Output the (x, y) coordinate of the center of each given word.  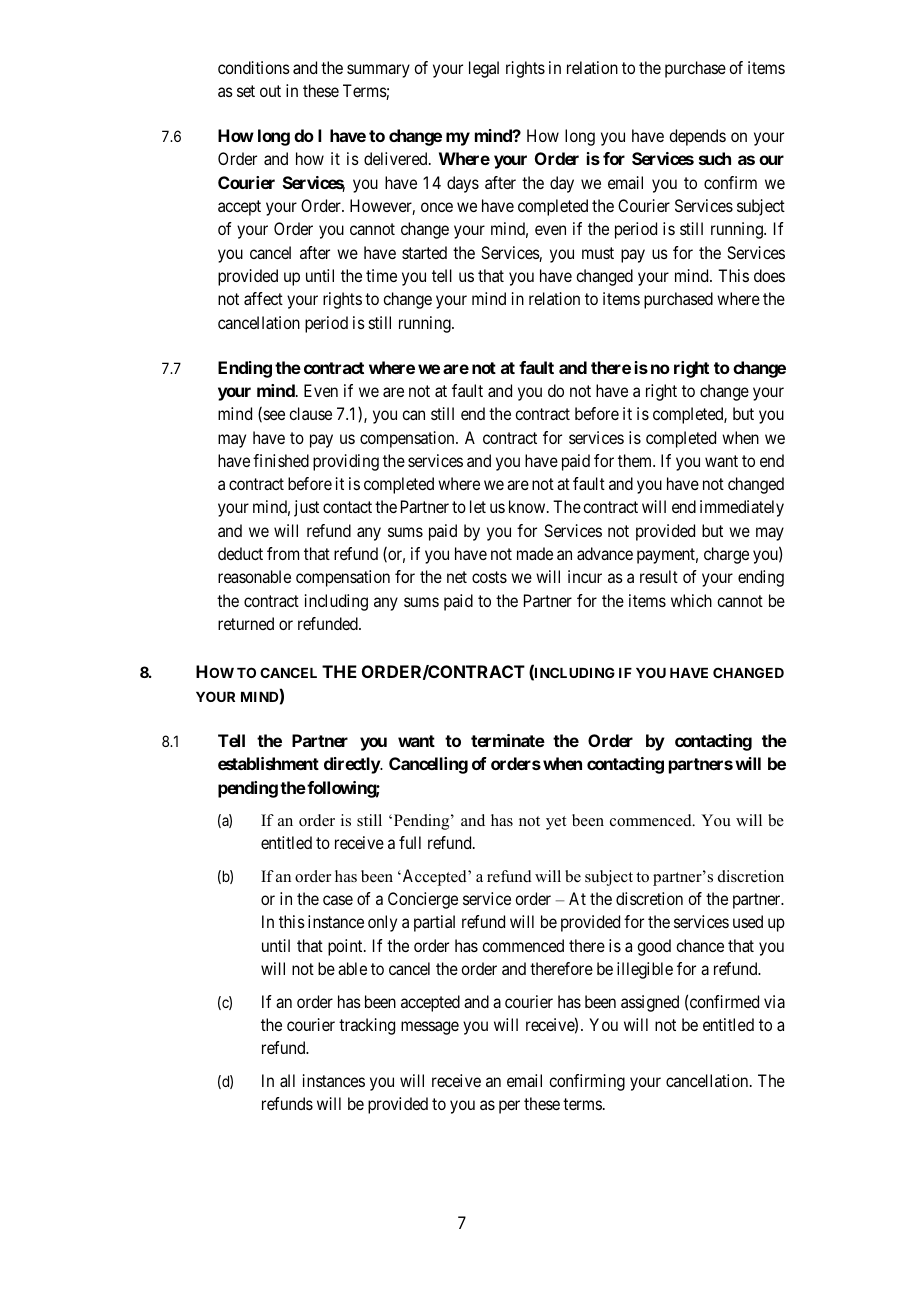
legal (484, 69)
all (287, 1080)
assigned (650, 1003)
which (691, 600)
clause (310, 413)
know (528, 506)
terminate (508, 740)
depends (697, 137)
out (270, 91)
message (430, 1028)
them (636, 460)
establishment (268, 763)
